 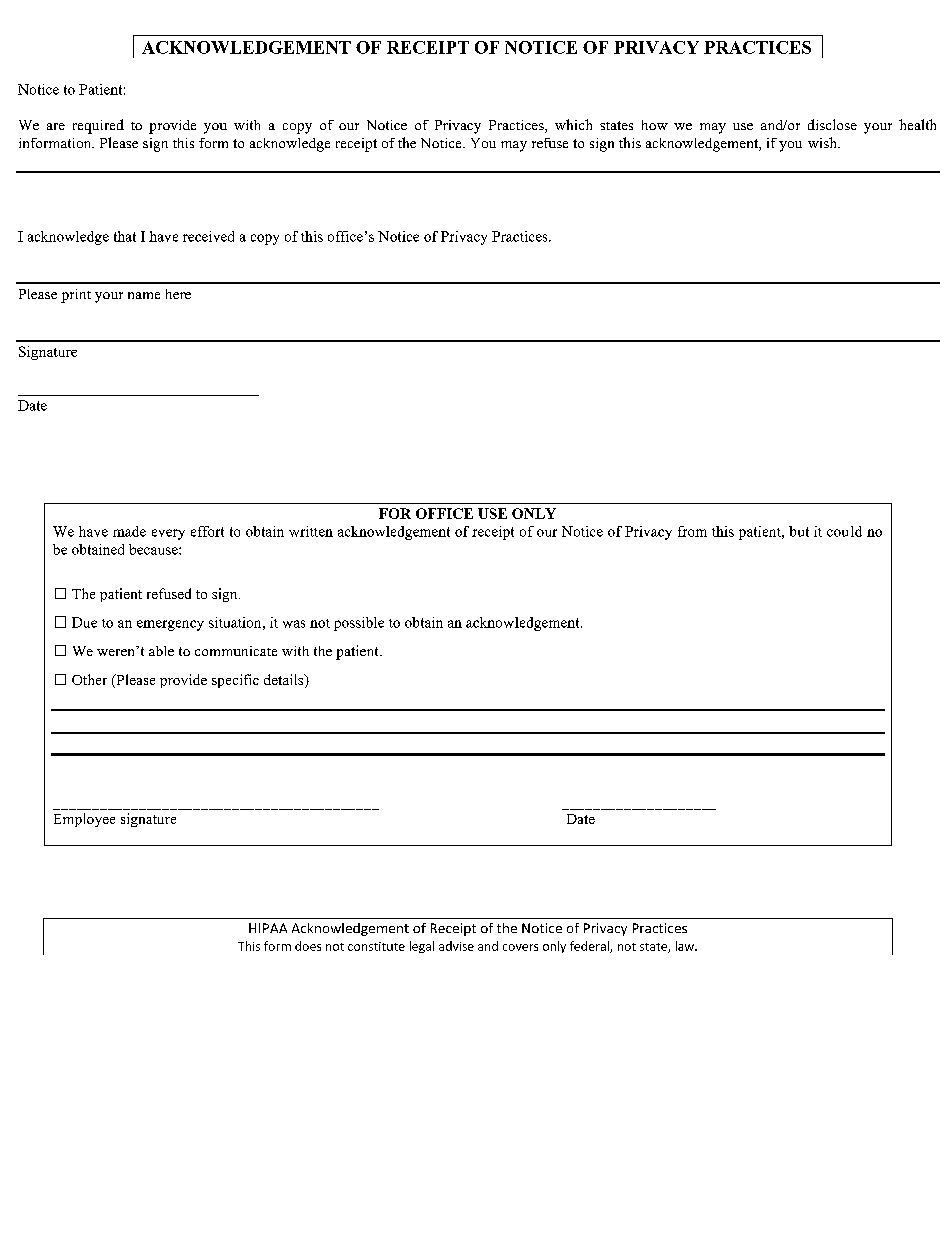 What do you see at coordinates (573, 124) in the screenshot?
I see `which` at bounding box center [573, 124].
